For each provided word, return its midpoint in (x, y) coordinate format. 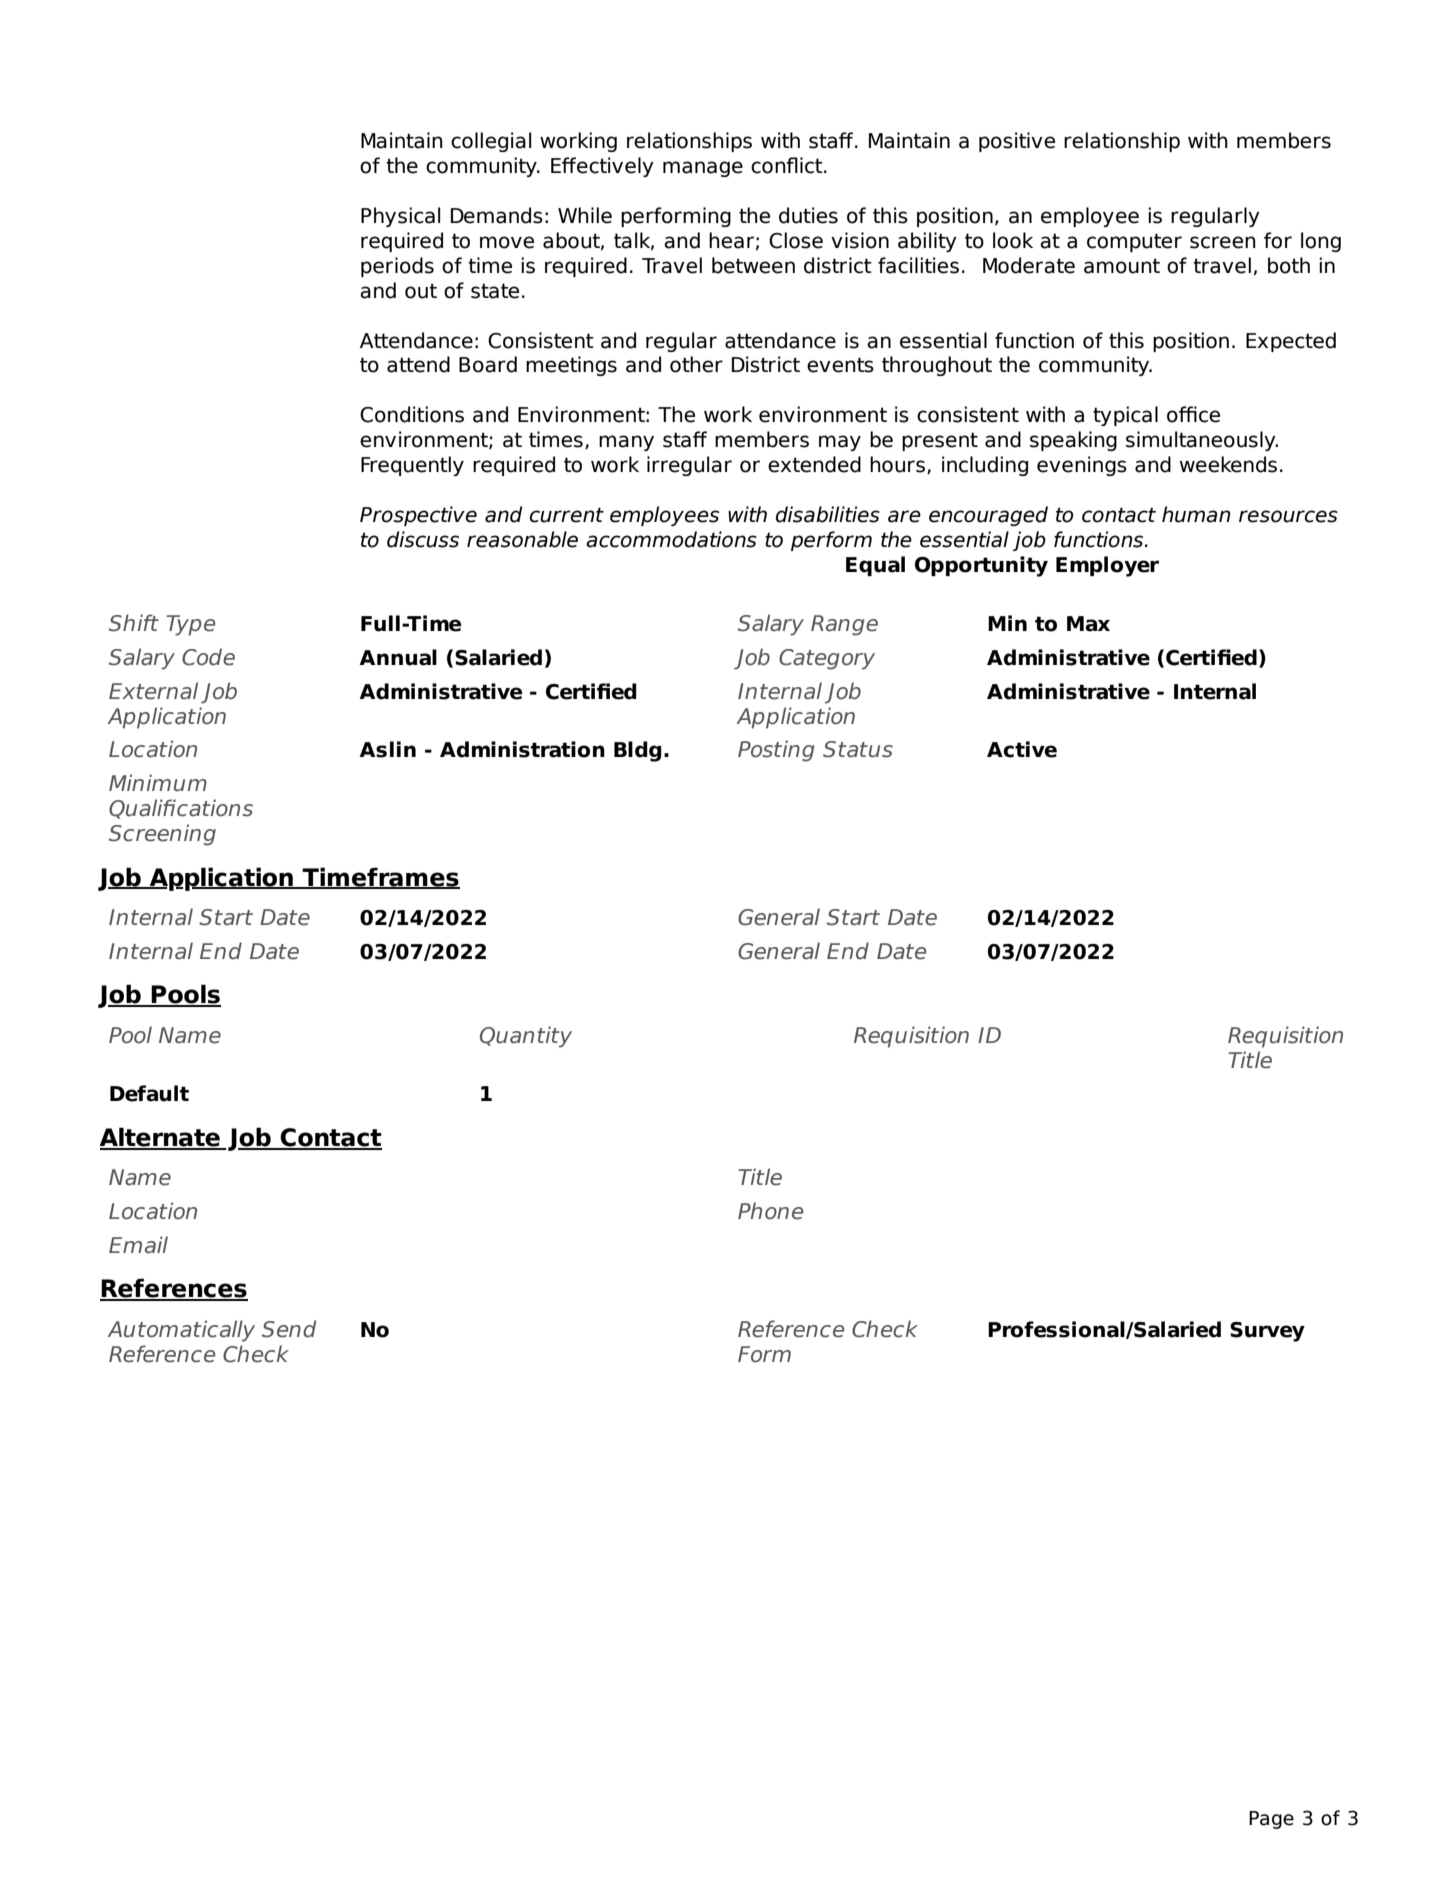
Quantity (526, 1037)
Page (1271, 1820)
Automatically (181, 1331)
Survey (1267, 1332)
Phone (770, 1211)
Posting (776, 751)
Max (1088, 624)
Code (208, 657)
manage (703, 169)
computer (1134, 242)
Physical (400, 217)
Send (289, 1329)
